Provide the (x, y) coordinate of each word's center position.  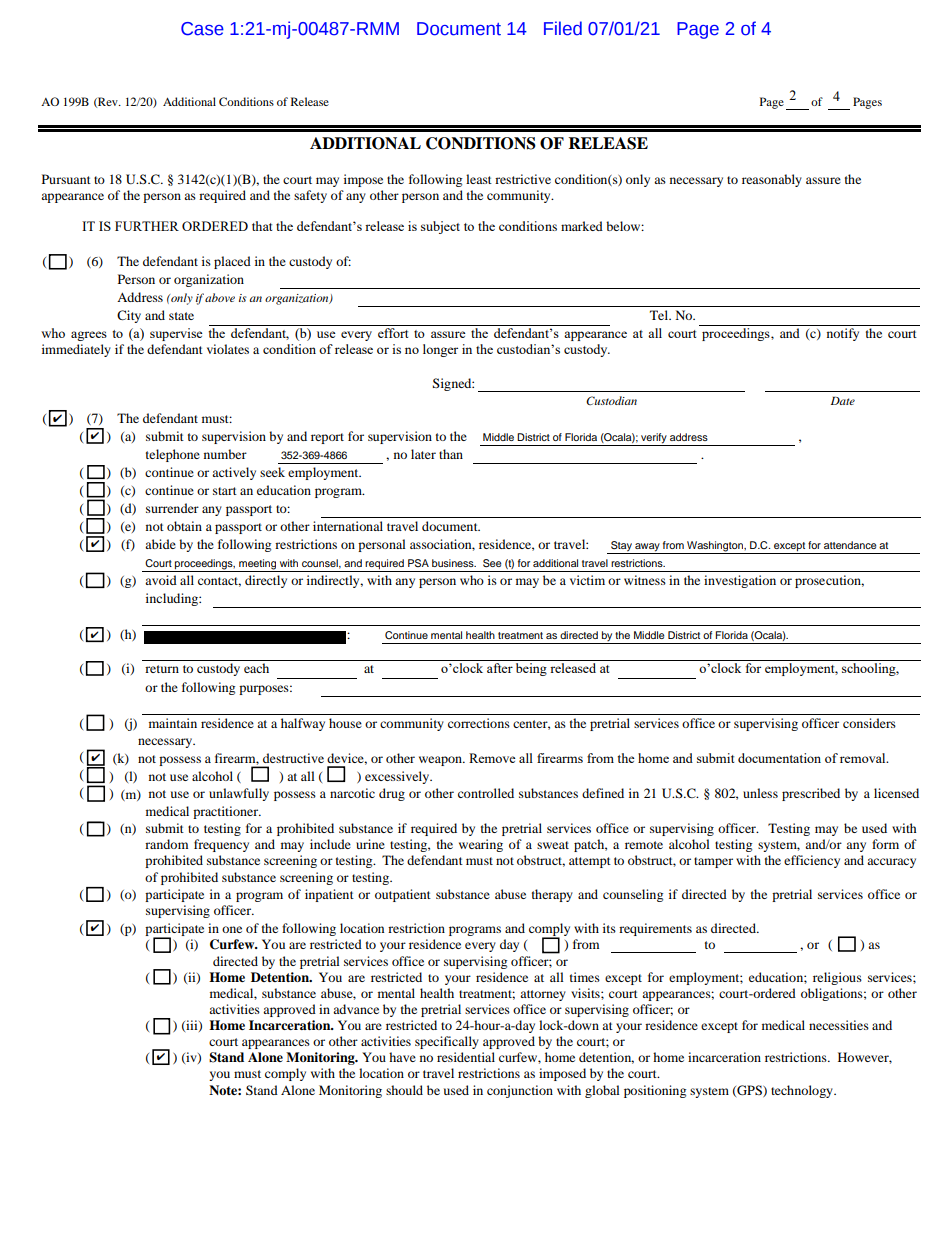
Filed (563, 28)
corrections (479, 723)
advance (356, 1009)
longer (440, 350)
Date (843, 400)
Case (202, 29)
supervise (176, 334)
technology (803, 1091)
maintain (173, 723)
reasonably (772, 180)
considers (869, 723)
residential (466, 1057)
